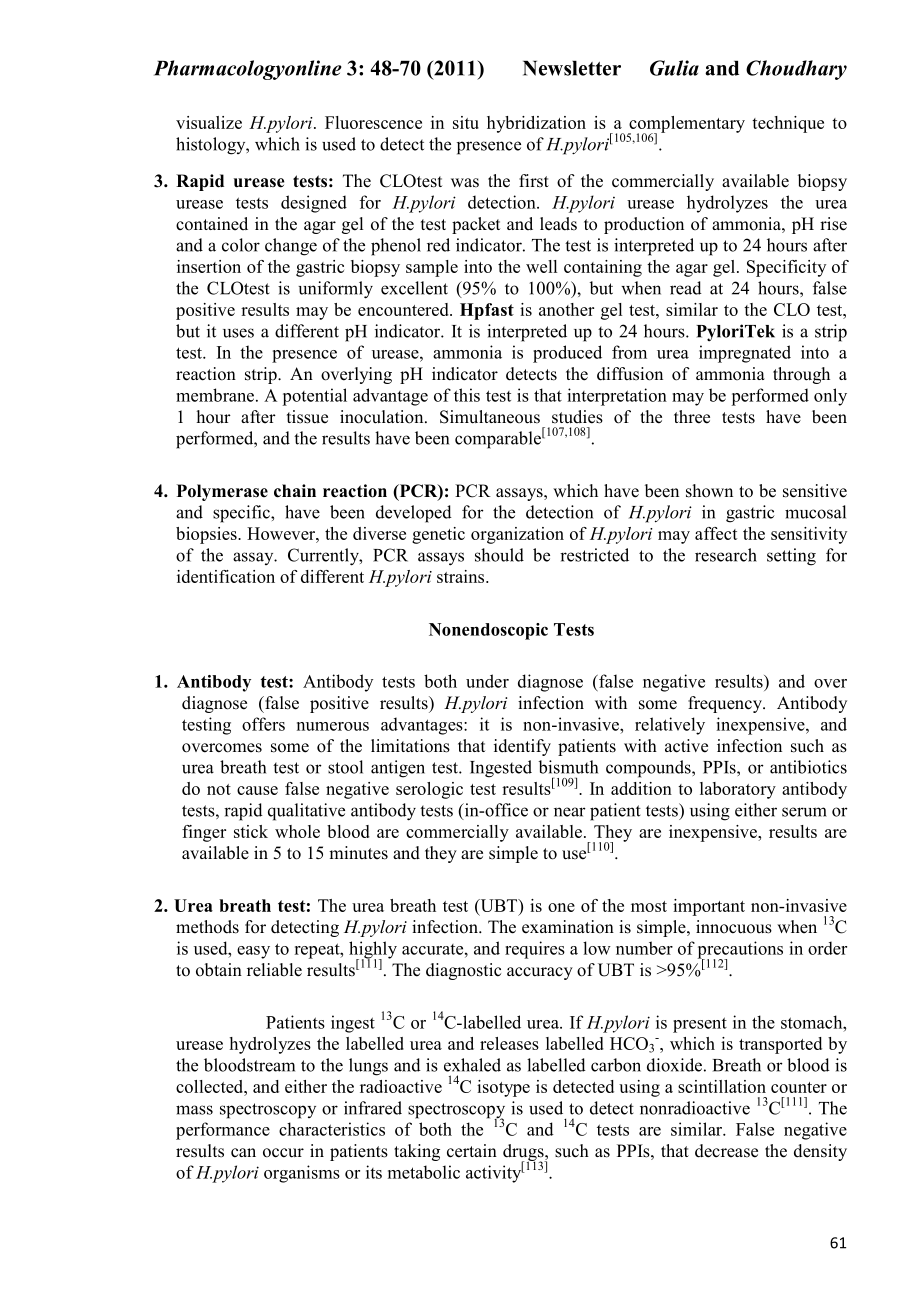 The image size is (924, 1308). I want to click on Simultaneous, so click(490, 417).
